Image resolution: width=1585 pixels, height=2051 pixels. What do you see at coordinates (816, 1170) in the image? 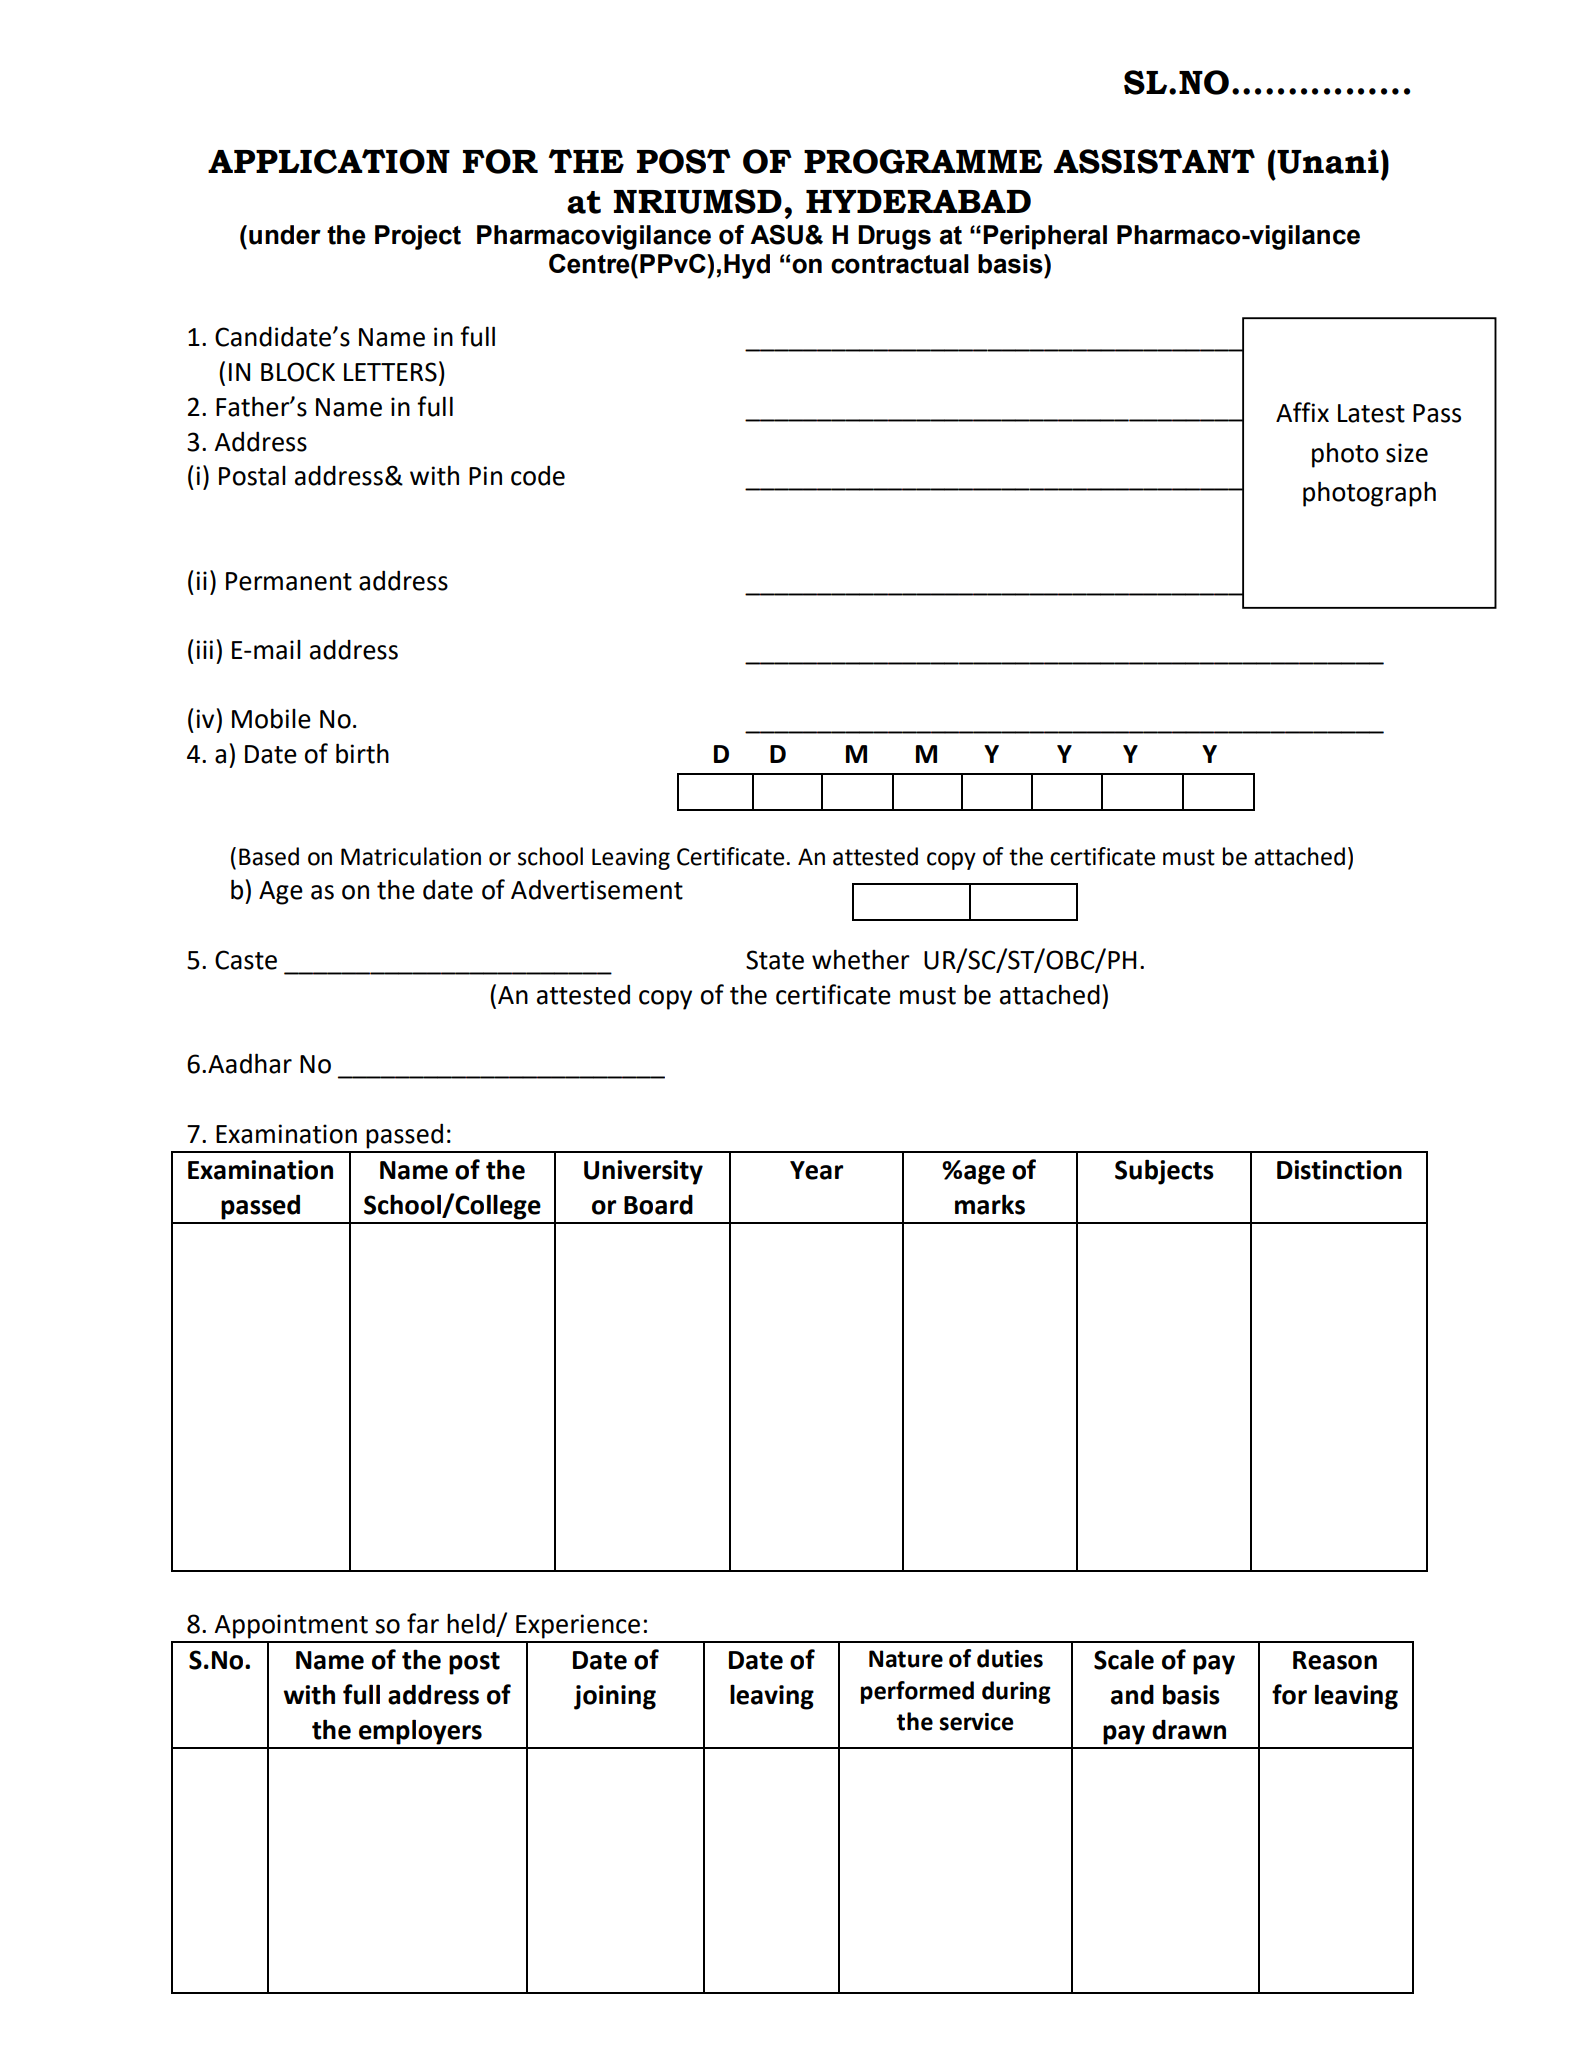
I see `Year` at bounding box center [816, 1170].
